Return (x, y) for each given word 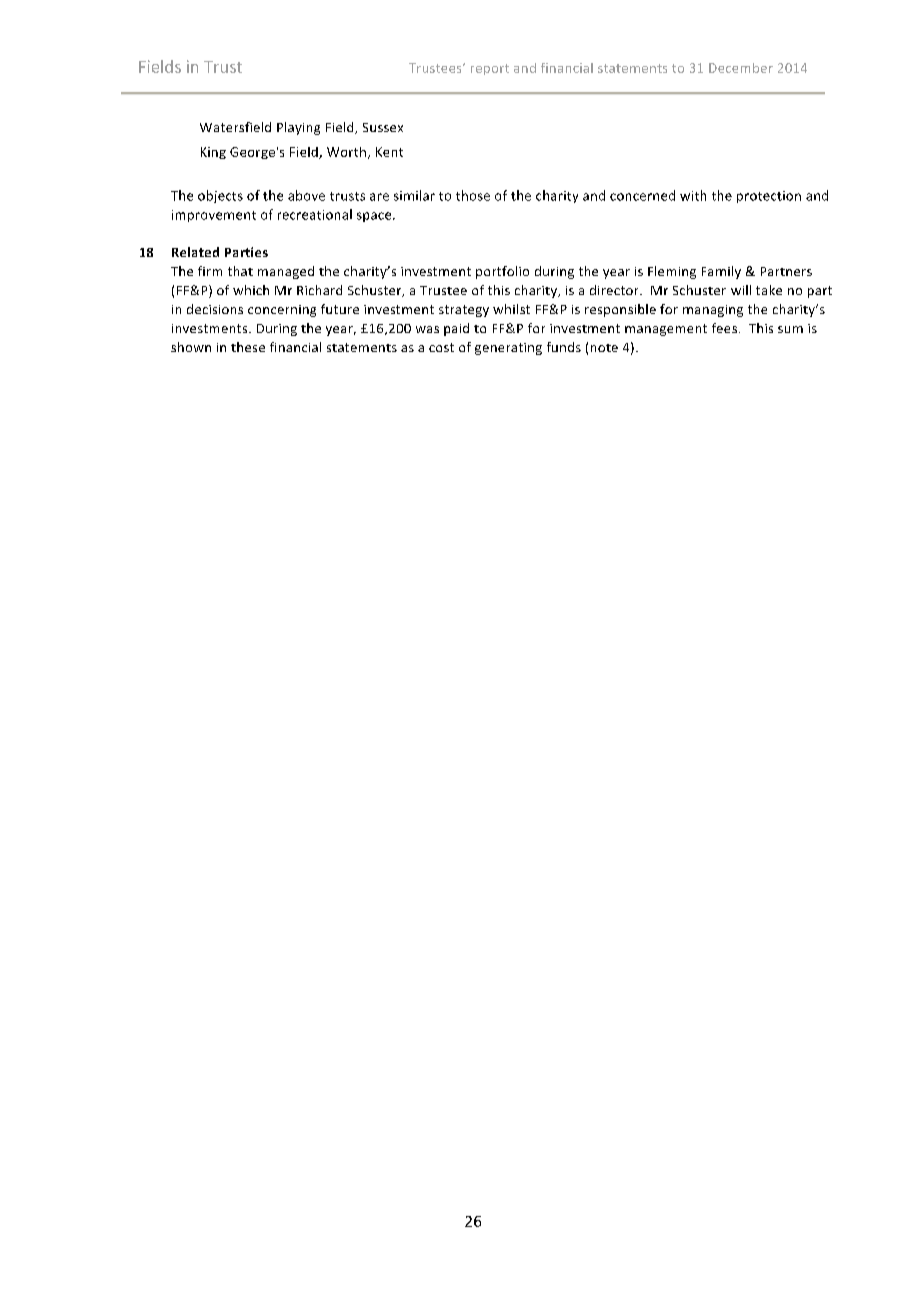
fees (726, 328)
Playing (298, 128)
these (248, 347)
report (490, 69)
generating (508, 349)
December (741, 68)
